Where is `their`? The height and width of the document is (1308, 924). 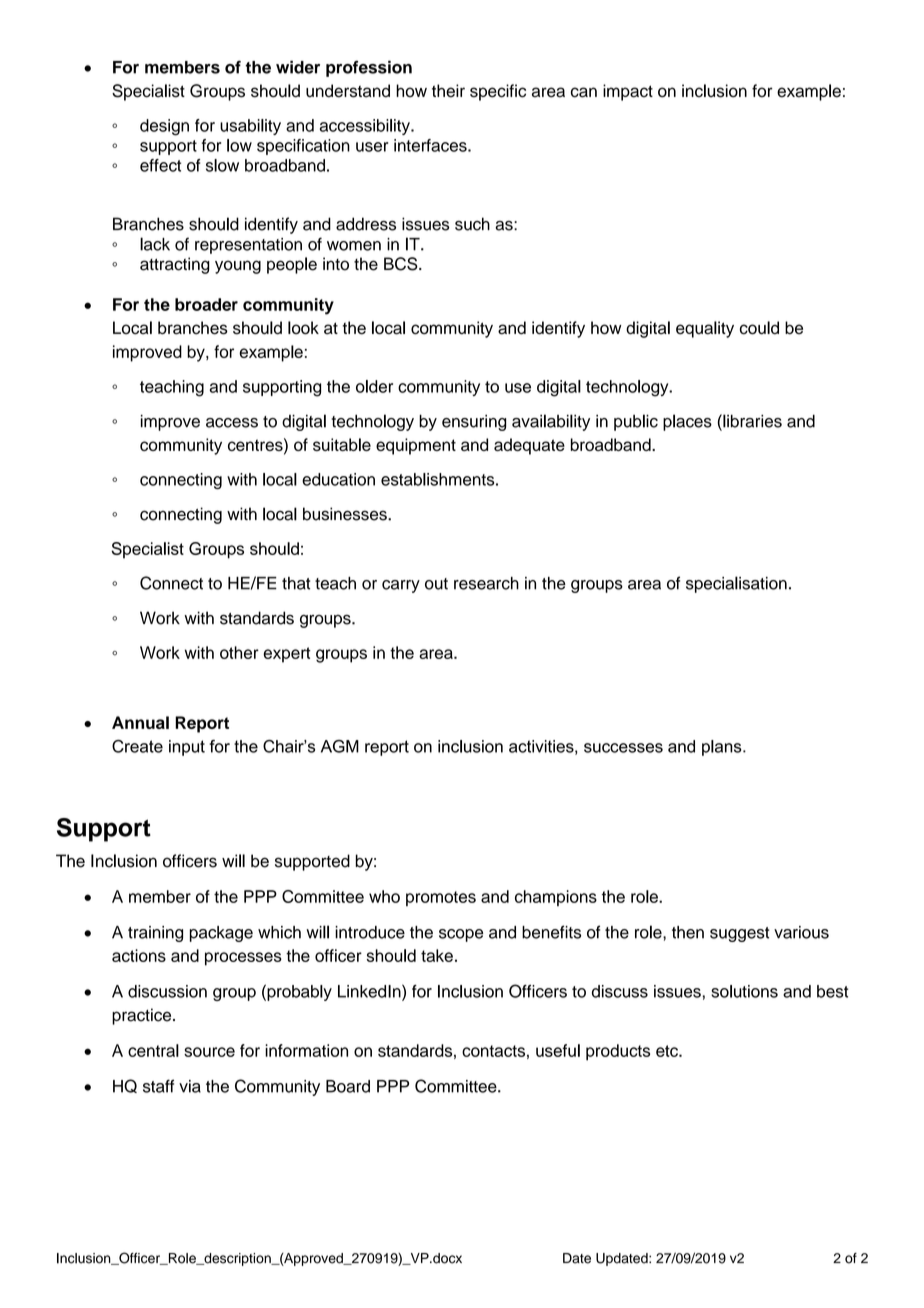 their is located at coordinates (448, 91).
